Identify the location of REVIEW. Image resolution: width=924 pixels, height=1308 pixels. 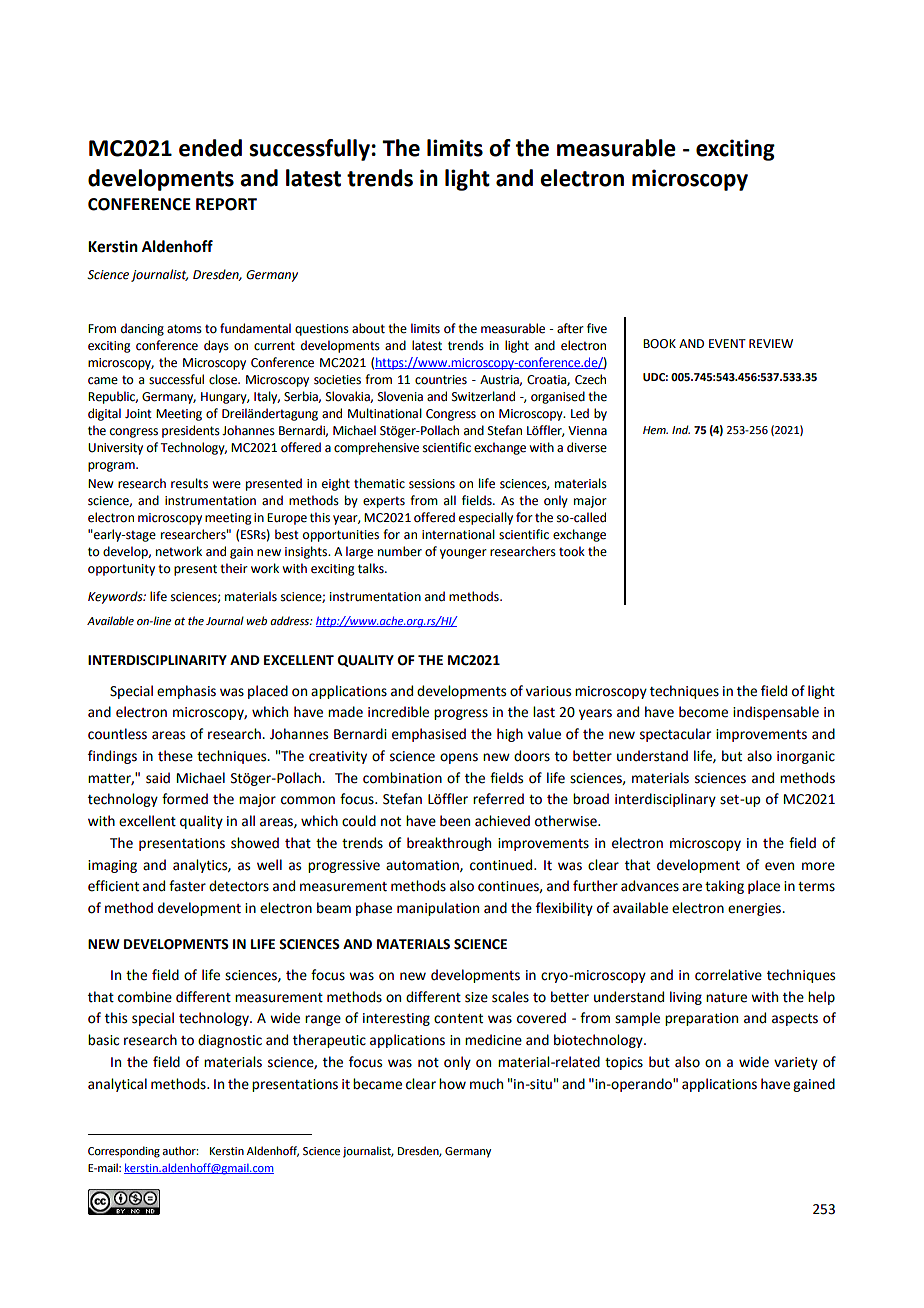
(771, 343).
